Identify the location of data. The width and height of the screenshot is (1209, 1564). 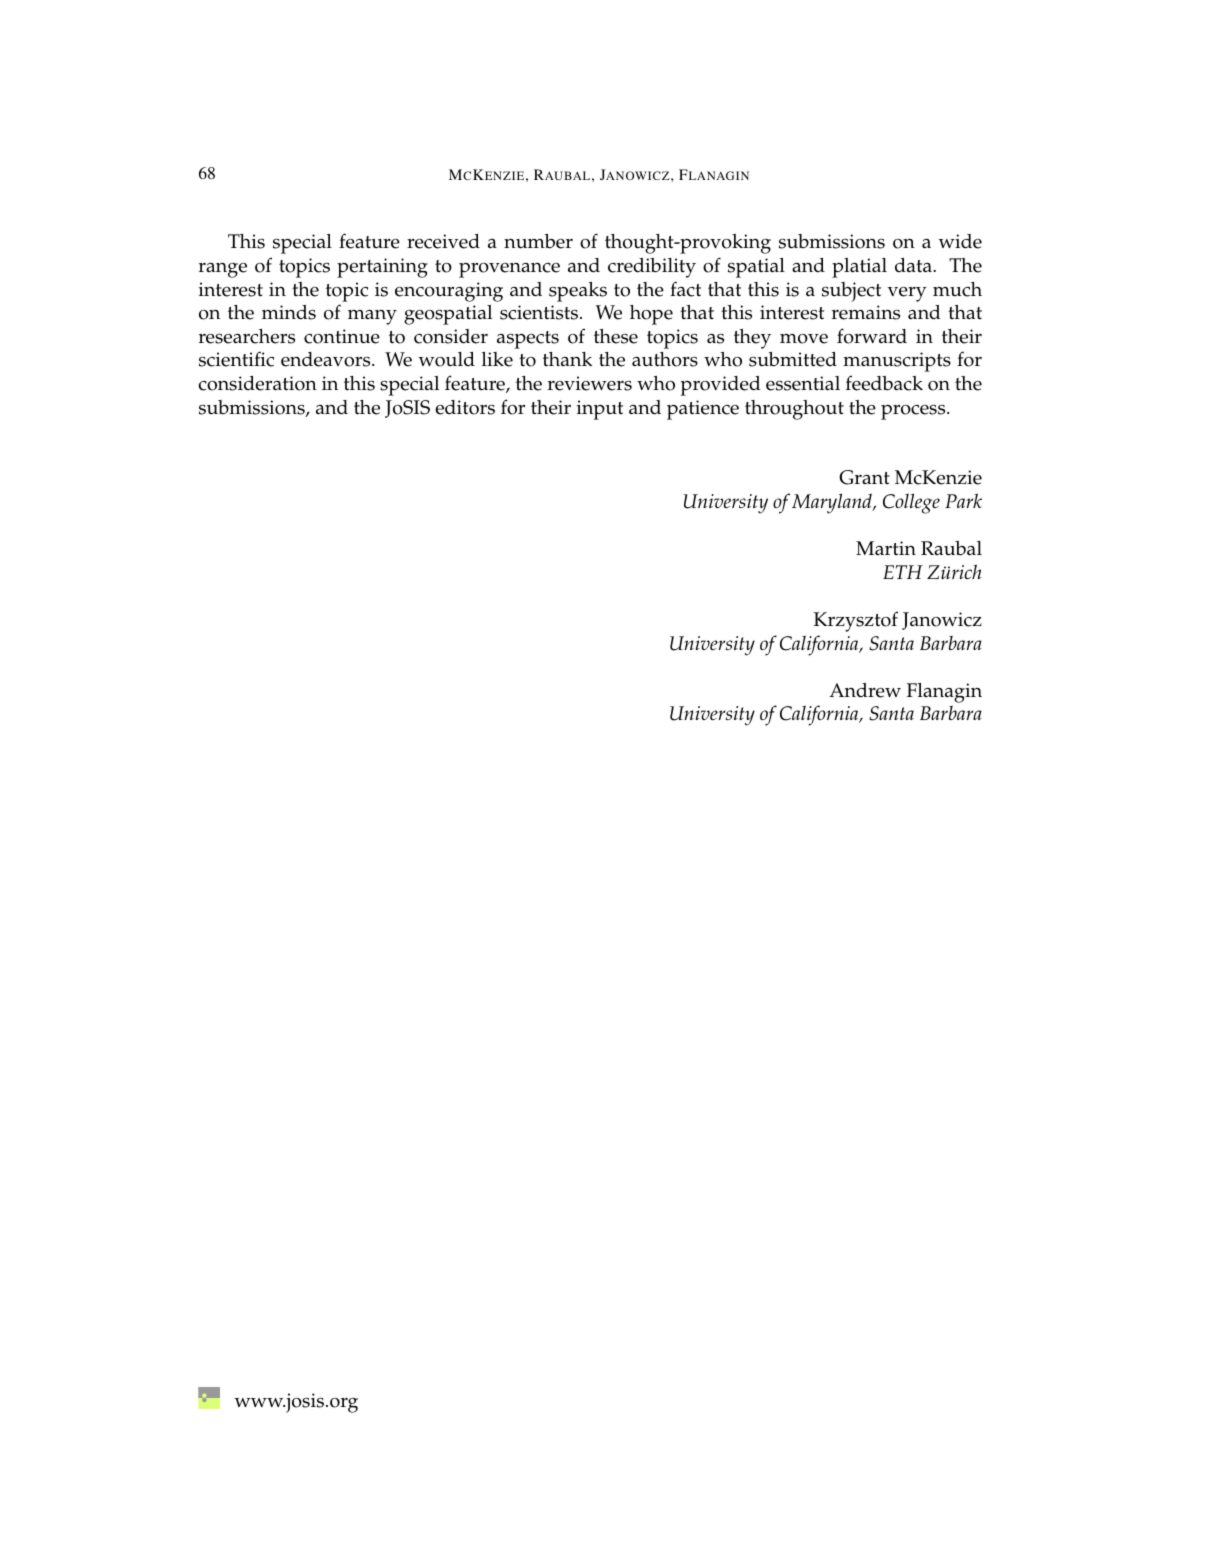
(914, 265).
